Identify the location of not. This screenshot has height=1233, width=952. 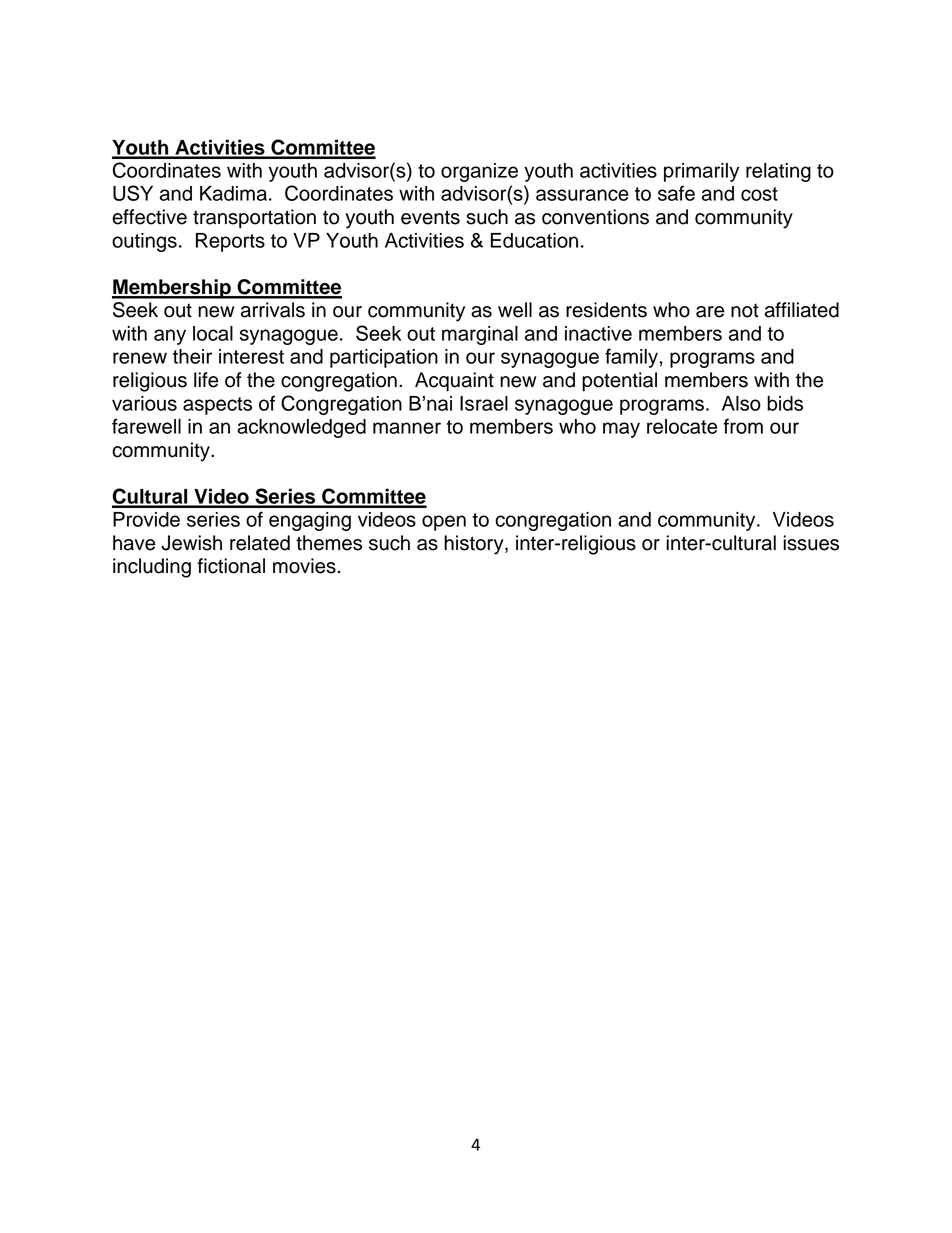
(745, 310).
